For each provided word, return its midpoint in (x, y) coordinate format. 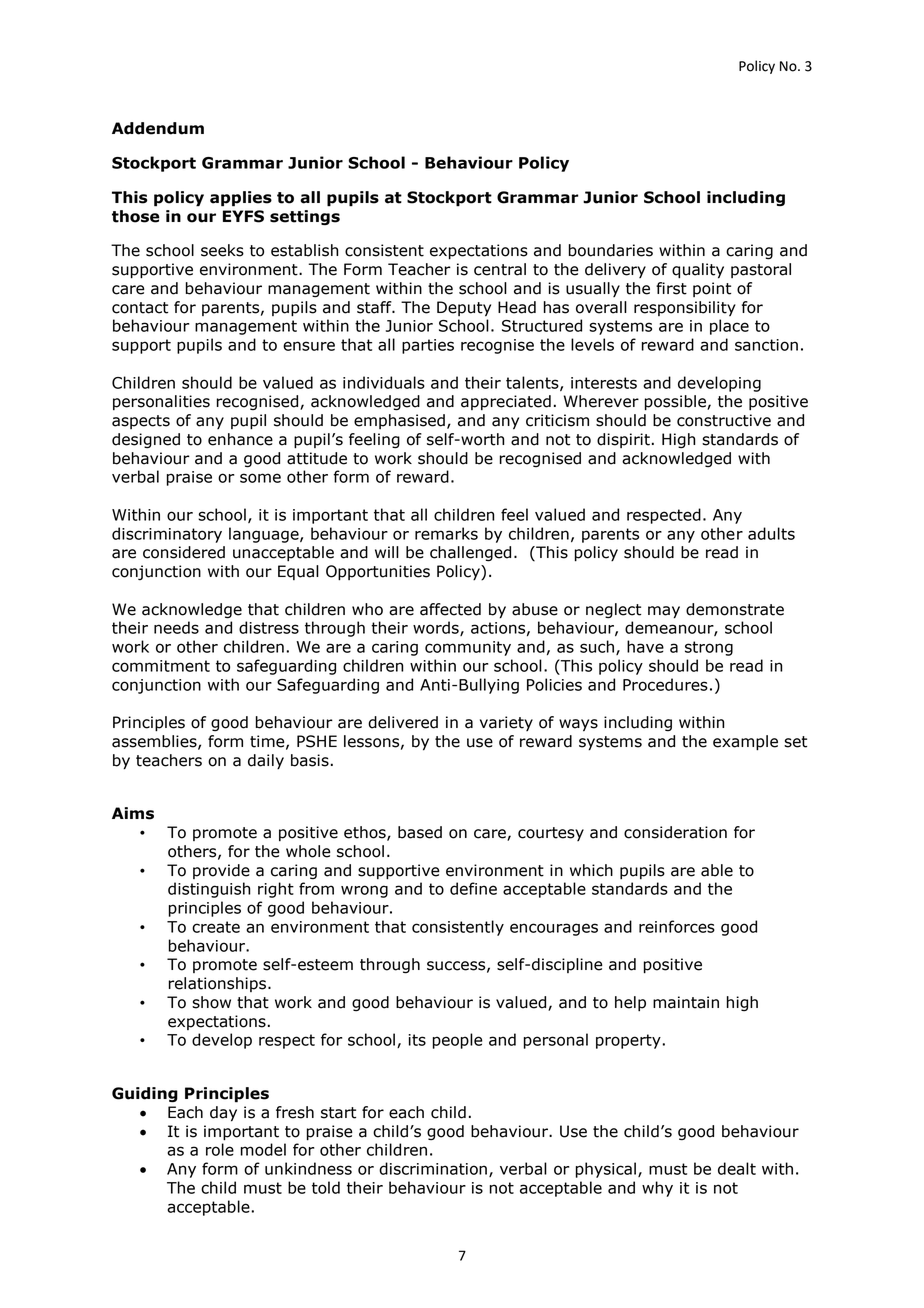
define (473, 888)
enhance (240, 439)
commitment (161, 666)
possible (676, 403)
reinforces (677, 926)
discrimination (433, 1168)
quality (698, 271)
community (468, 648)
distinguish (209, 890)
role (220, 1149)
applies (241, 199)
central (500, 269)
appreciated (506, 402)
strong (709, 648)
